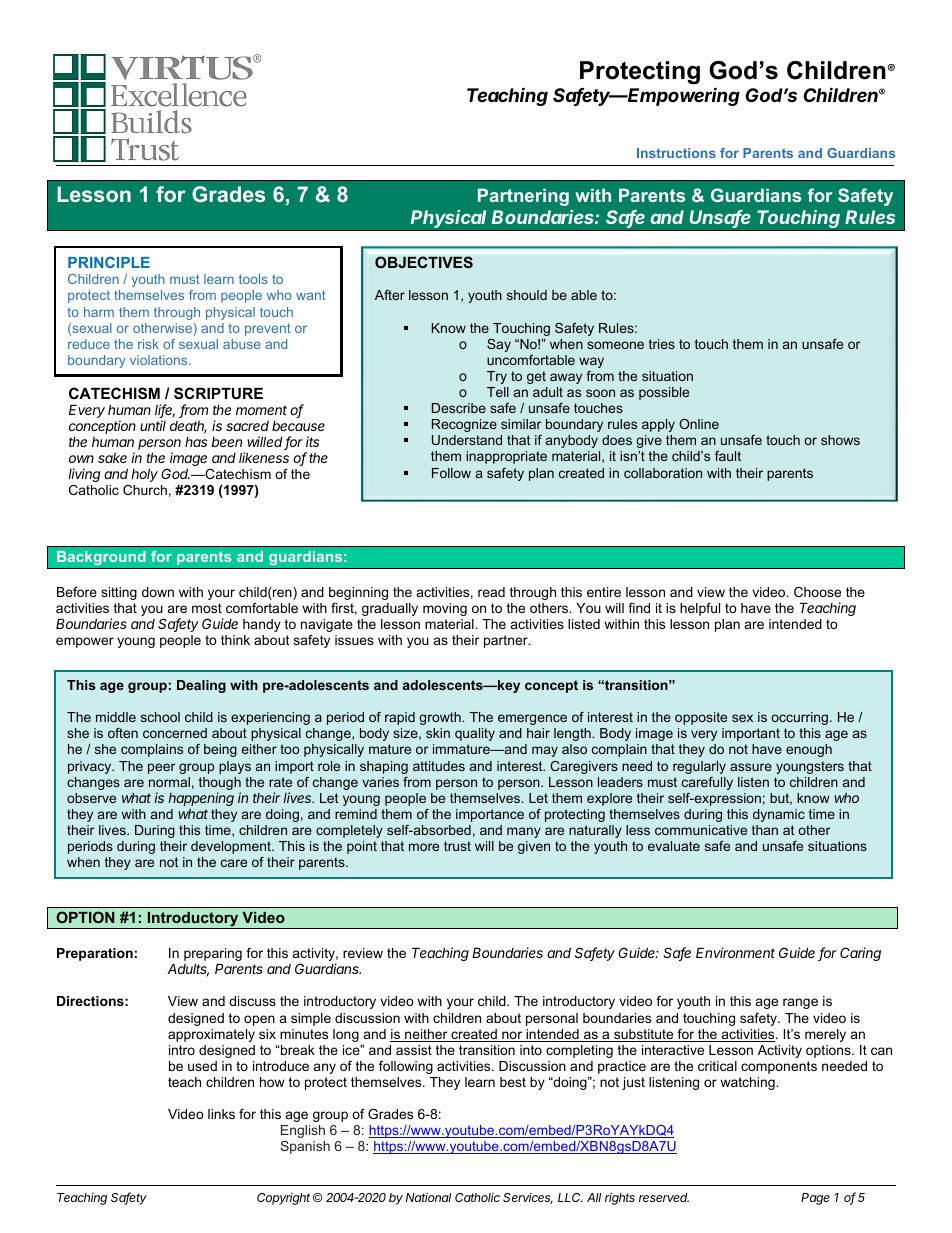  Describe the element at coordinates (840, 440) in the image. I see `shows` at that location.
